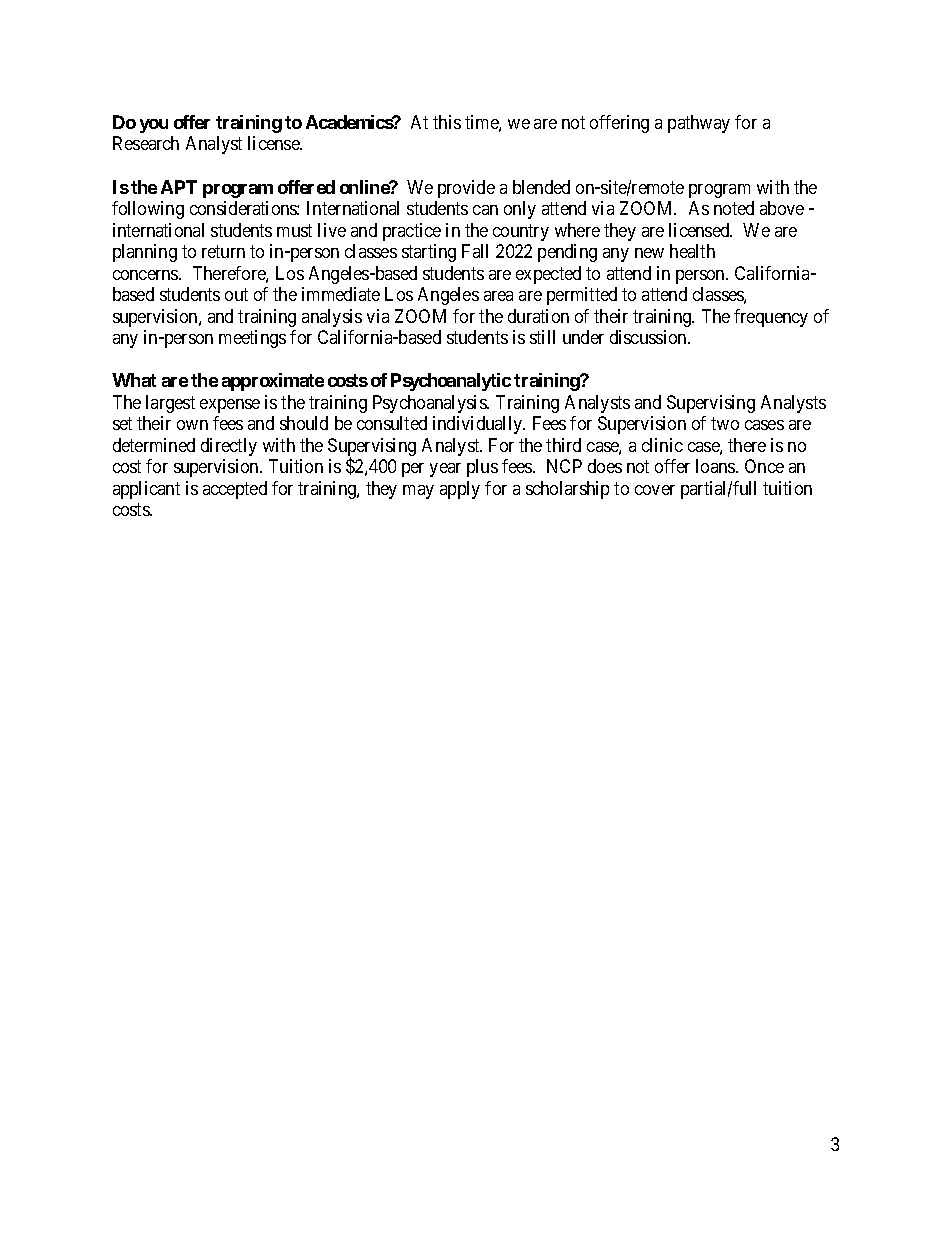 The height and width of the screenshot is (1233, 952). I want to click on apply, so click(460, 490).
